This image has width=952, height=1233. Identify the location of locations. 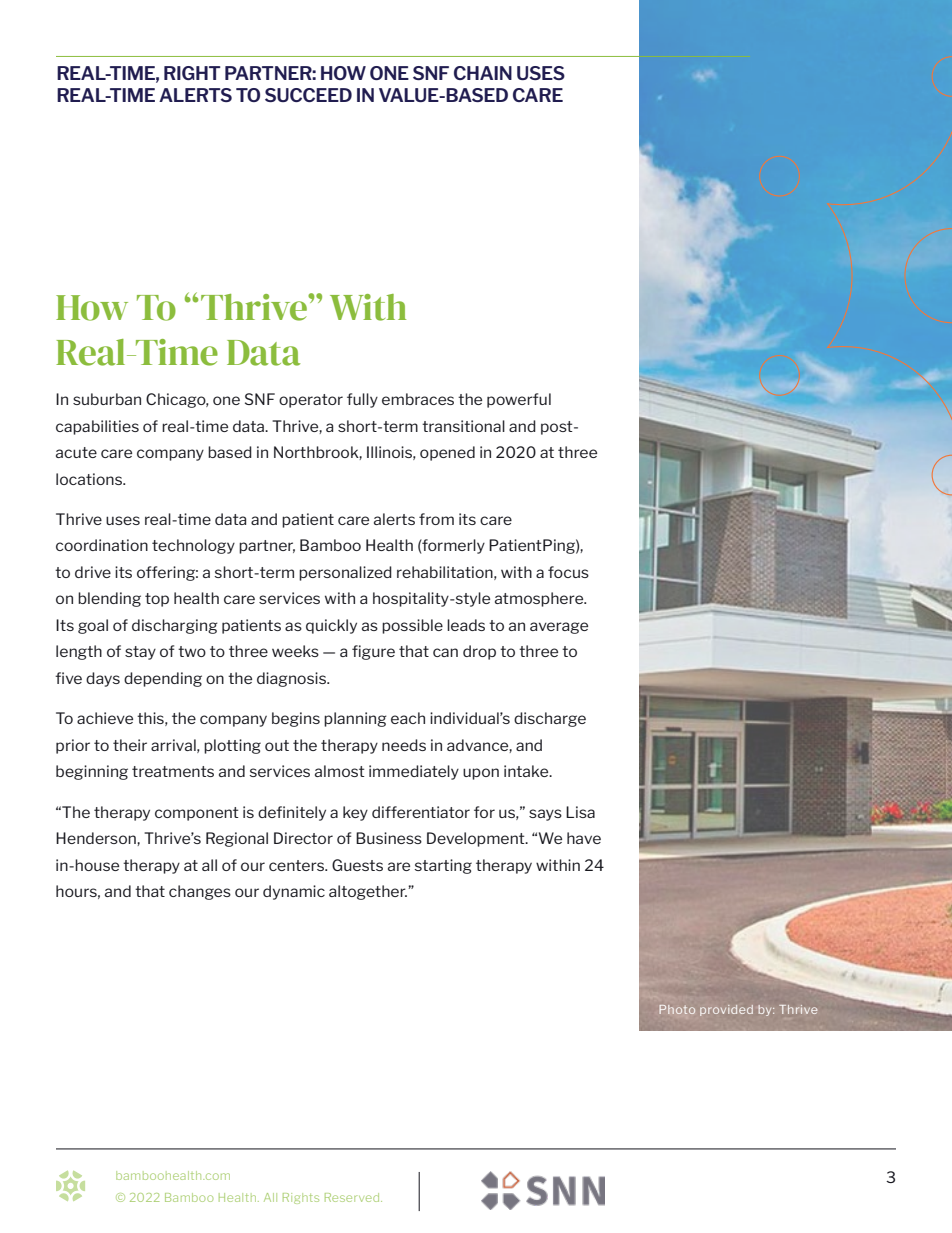
(90, 479).
